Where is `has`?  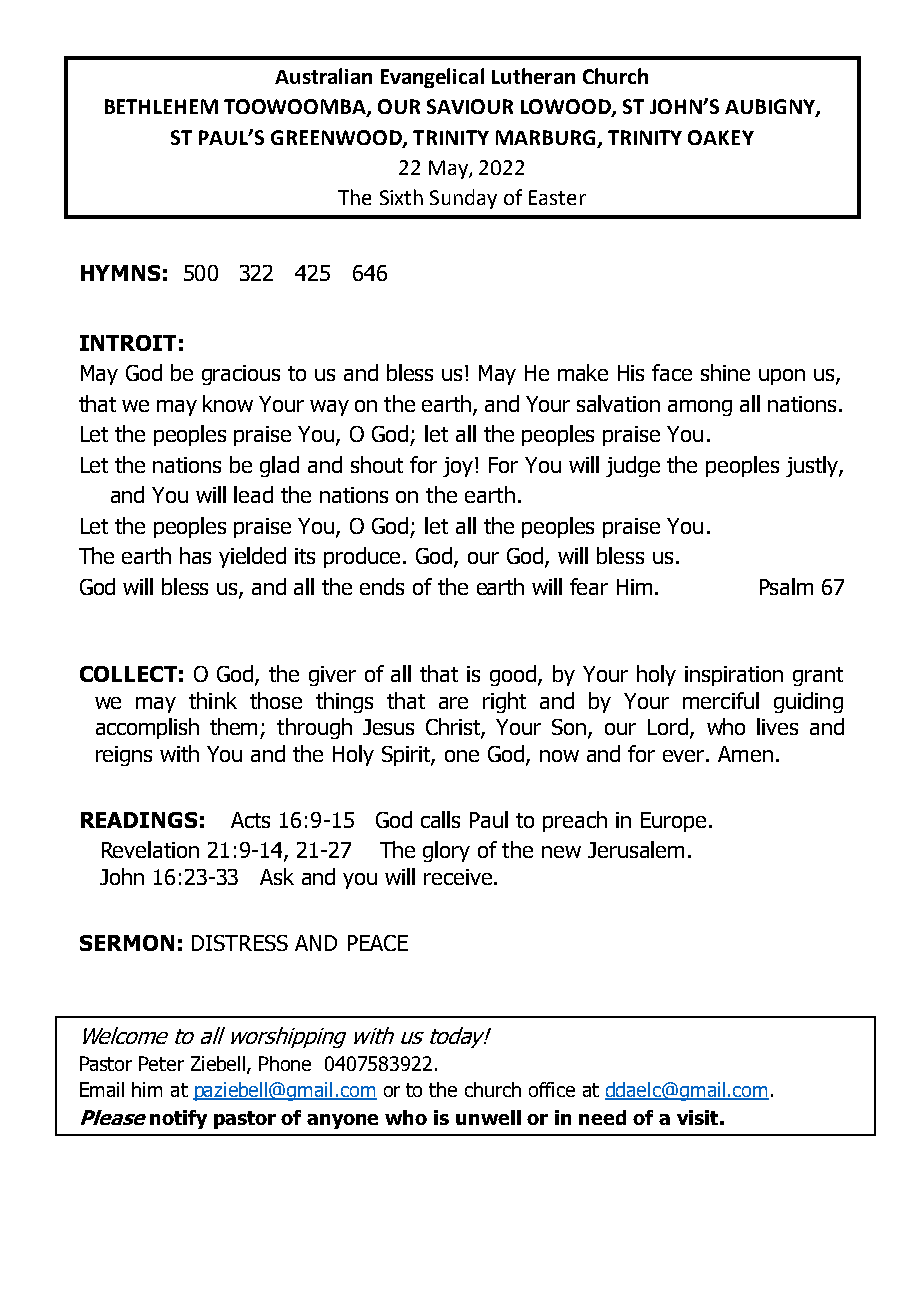
has is located at coordinates (195, 555).
